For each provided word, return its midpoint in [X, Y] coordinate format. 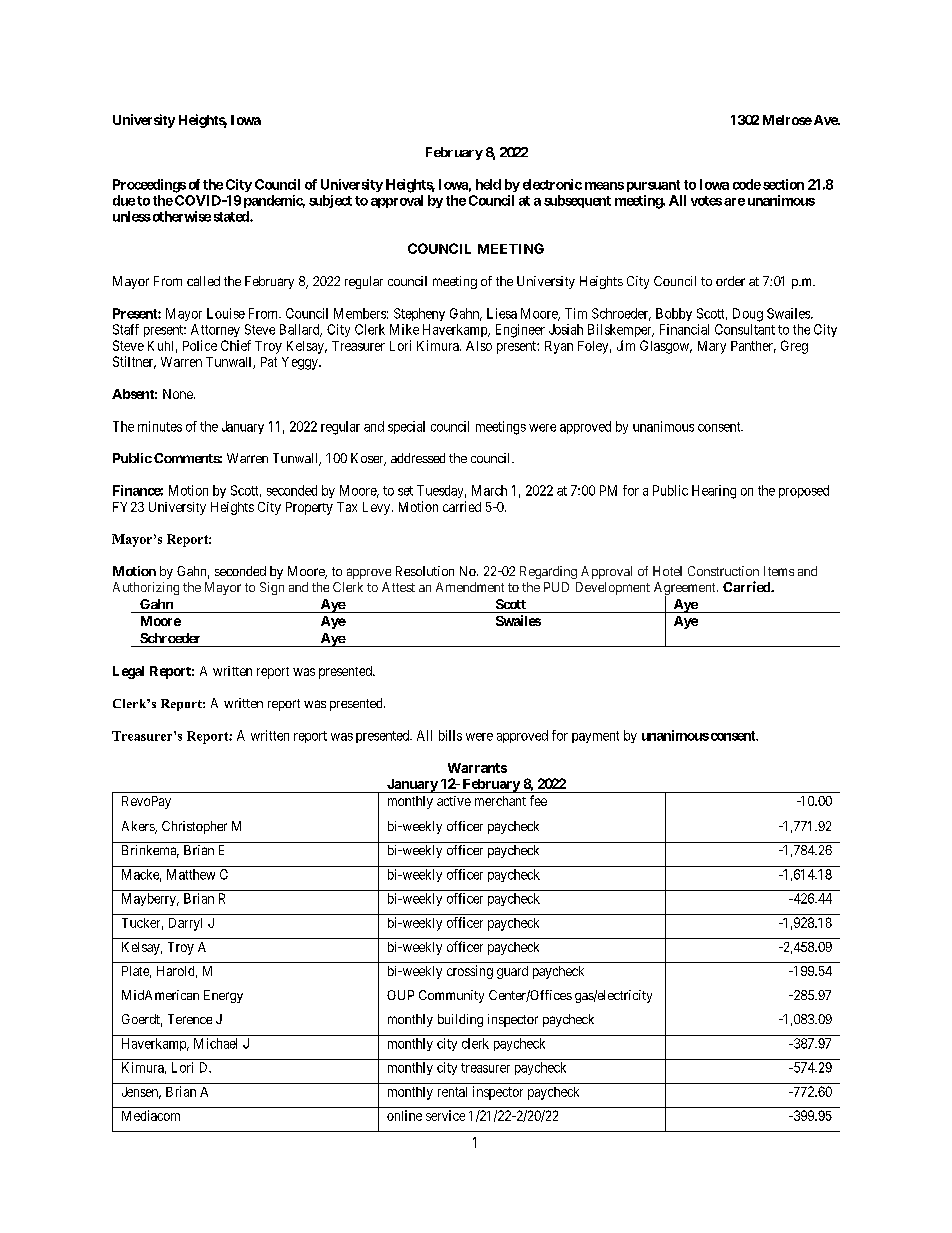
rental [452, 1092]
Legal [128, 672]
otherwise [180, 216]
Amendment [470, 587]
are [734, 202]
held [488, 184]
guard [512, 972]
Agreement [686, 590]
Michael [215, 1043]
